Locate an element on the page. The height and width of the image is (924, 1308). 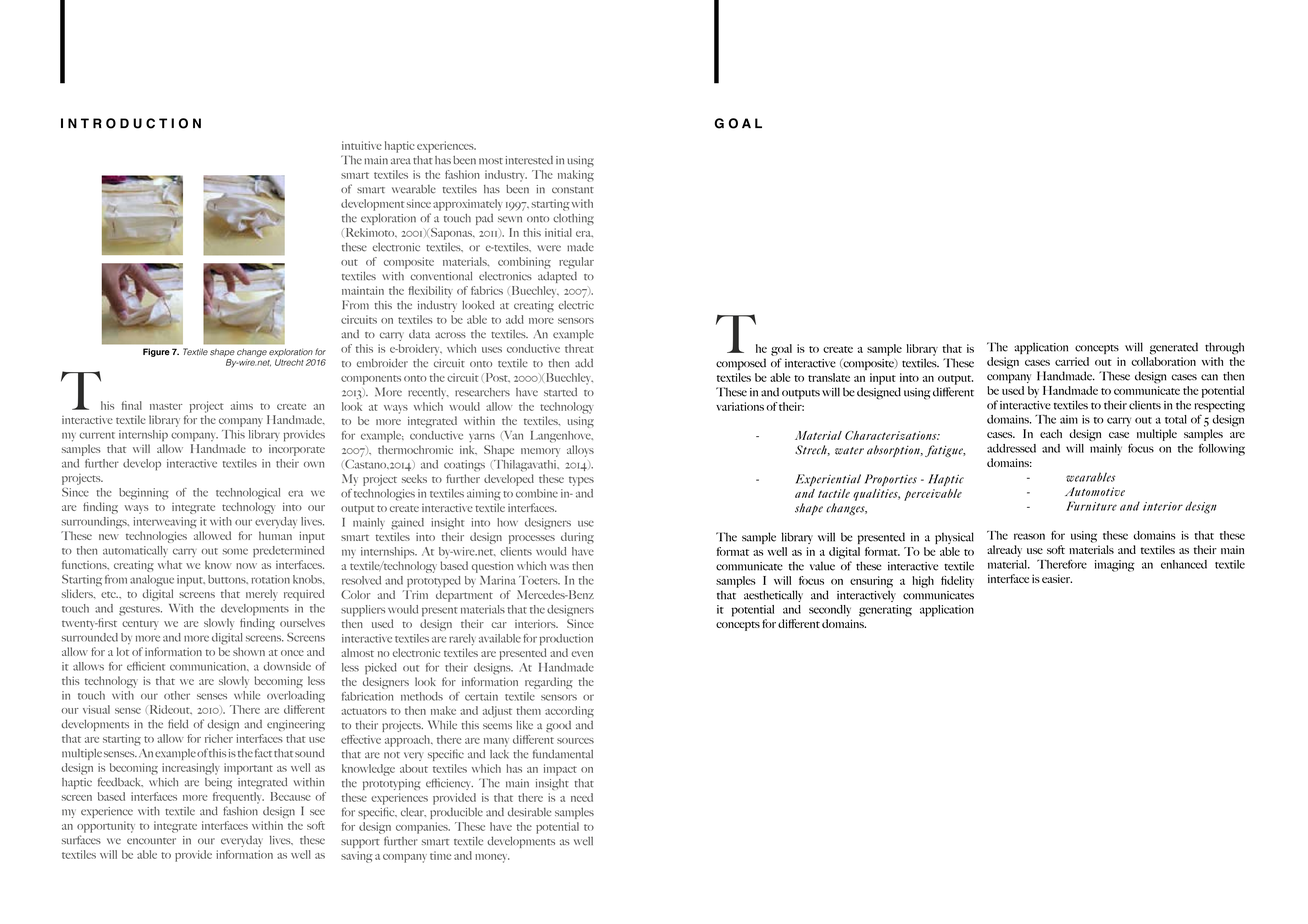
need is located at coordinates (582, 797).
